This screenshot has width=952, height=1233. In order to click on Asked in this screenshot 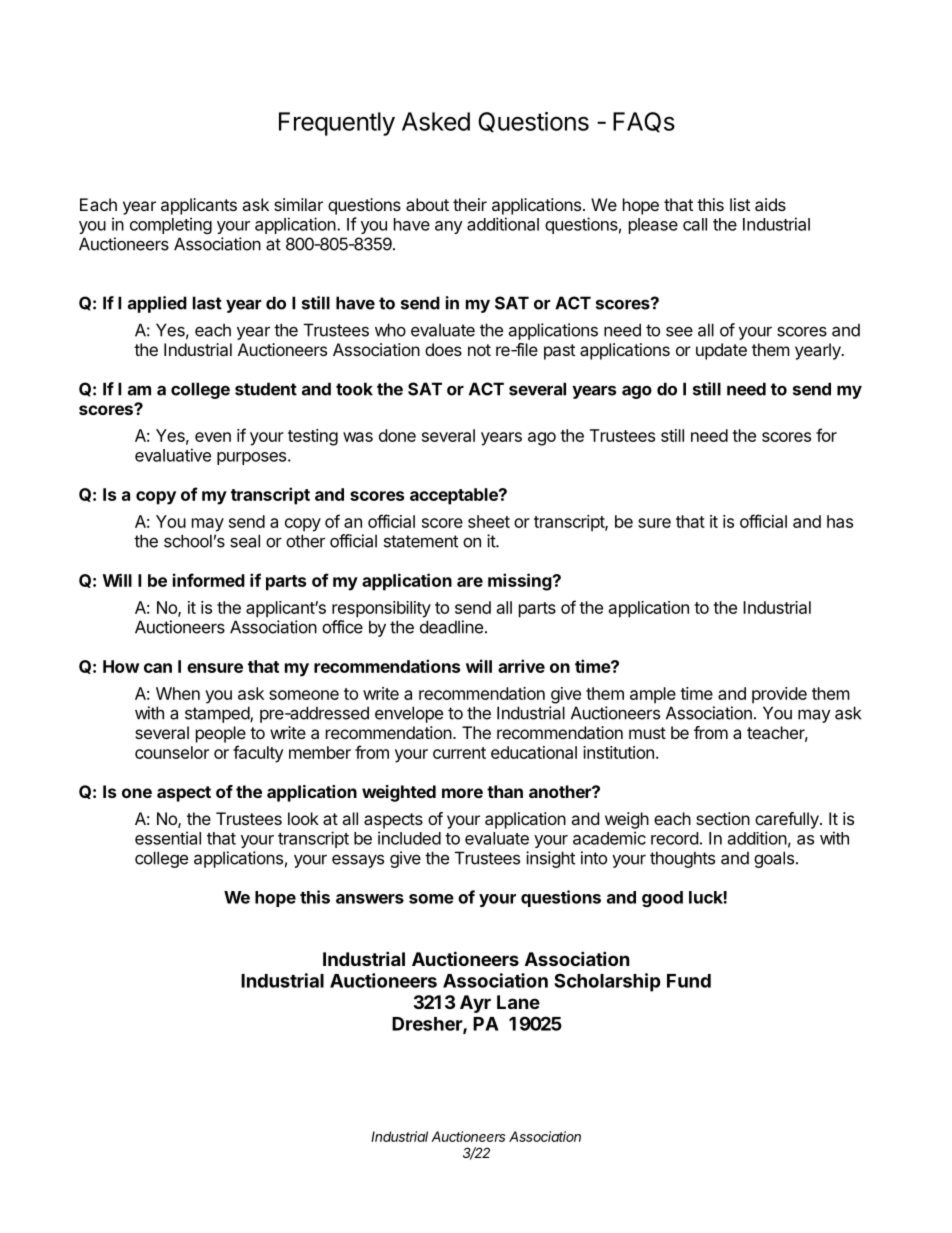, I will do `click(436, 121)`.
